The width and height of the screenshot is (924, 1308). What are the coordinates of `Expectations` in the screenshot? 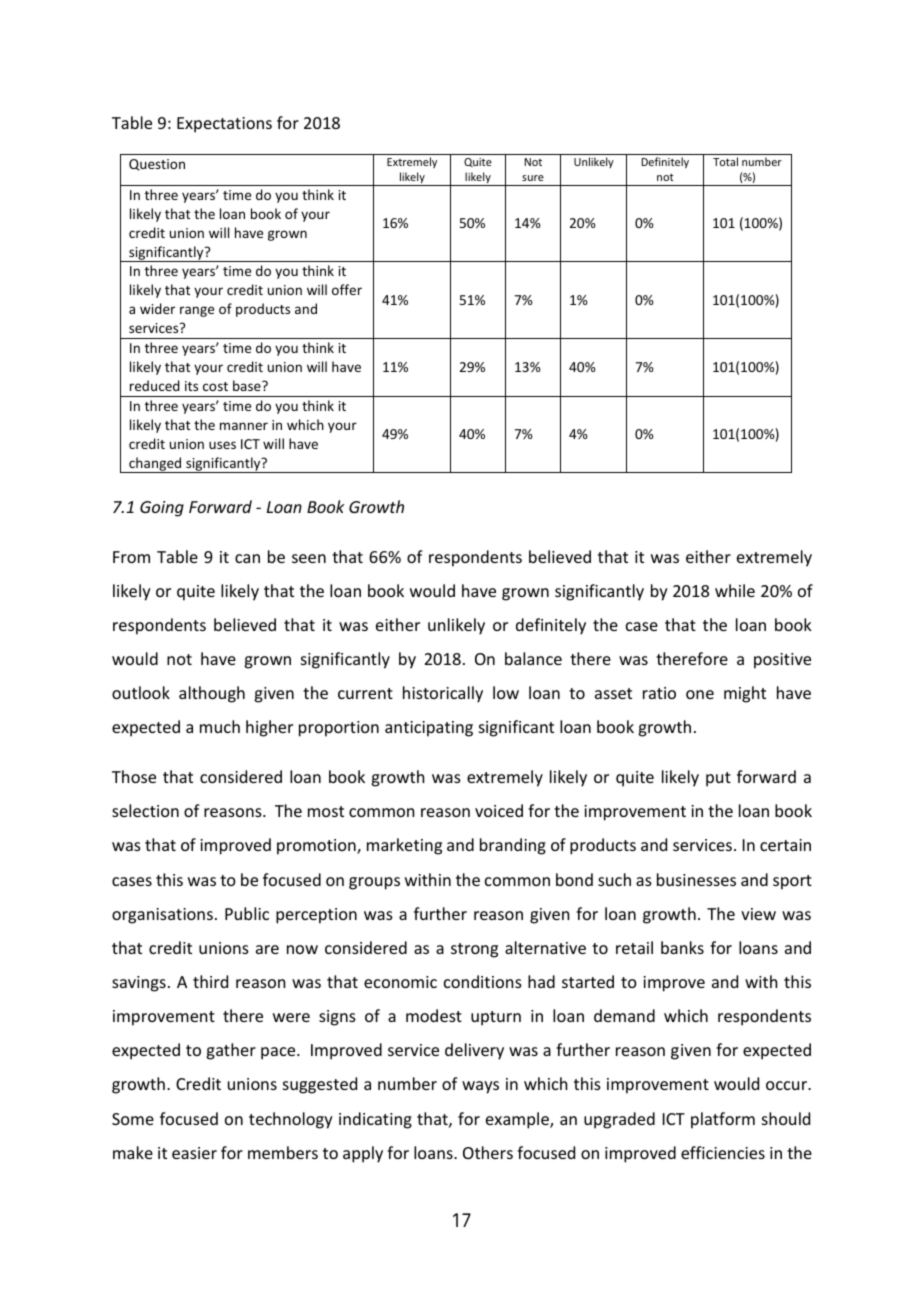 It's located at (224, 125).
